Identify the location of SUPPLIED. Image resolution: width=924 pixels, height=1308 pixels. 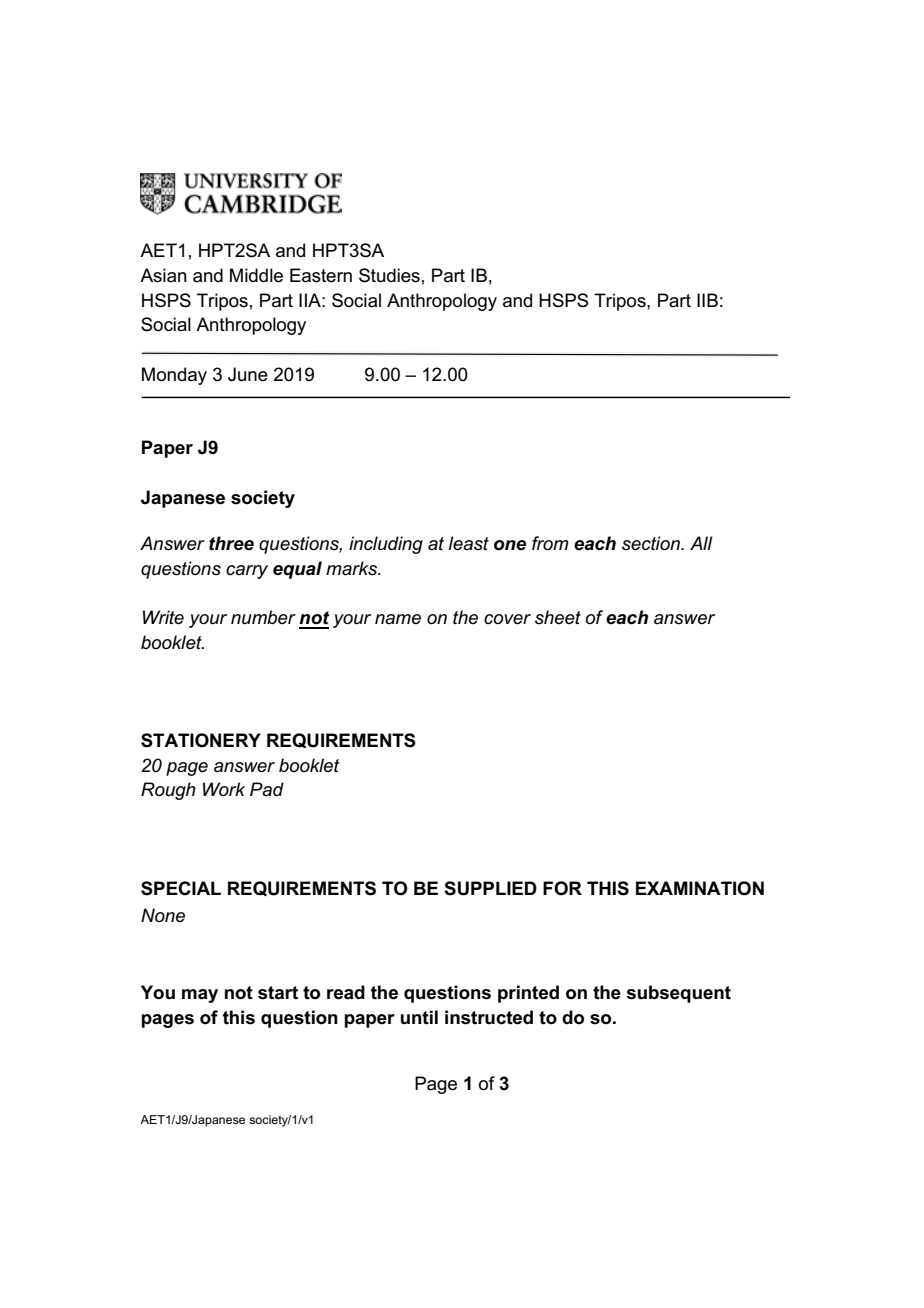
(490, 888).
